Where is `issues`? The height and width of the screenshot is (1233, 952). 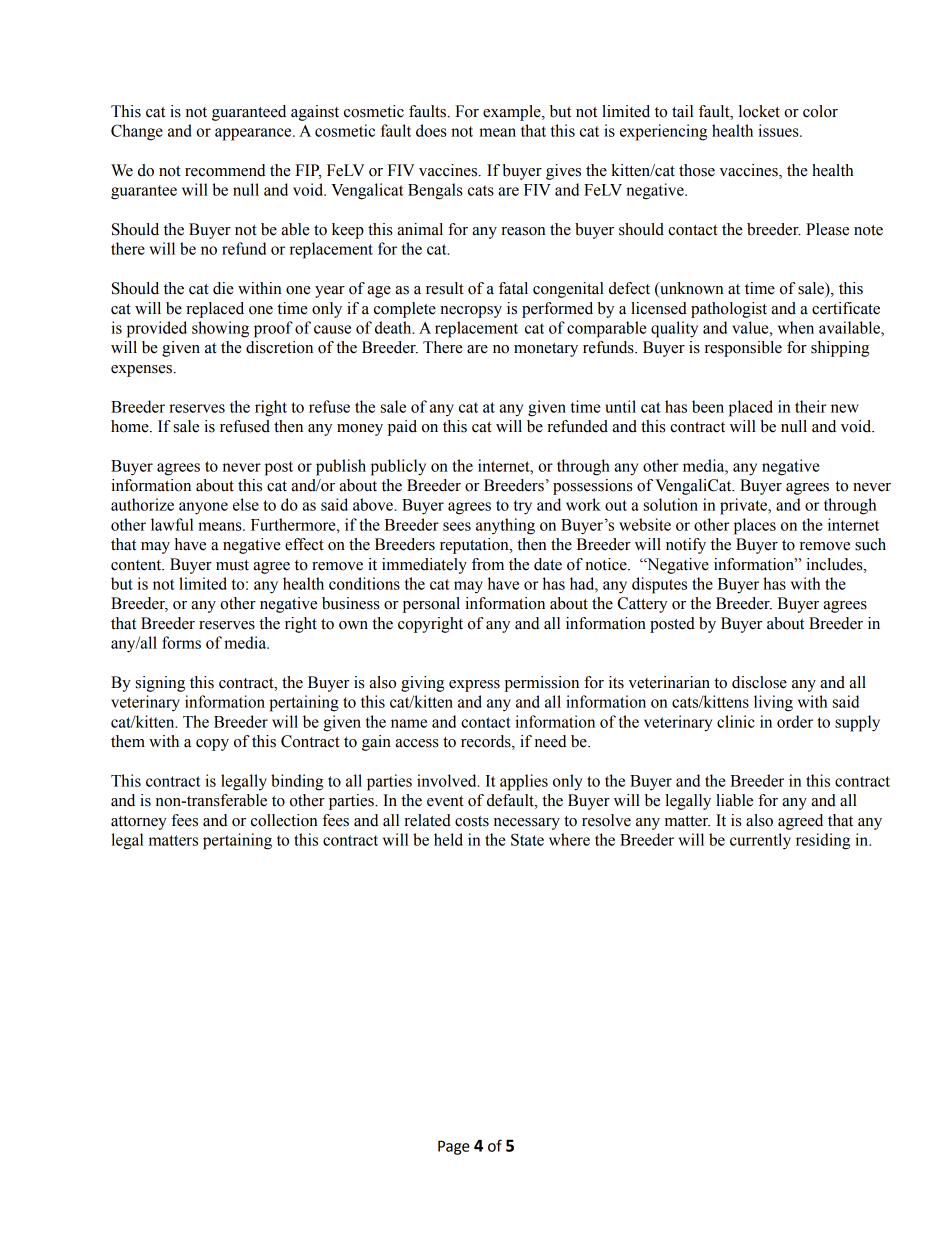 issues is located at coordinates (779, 130).
